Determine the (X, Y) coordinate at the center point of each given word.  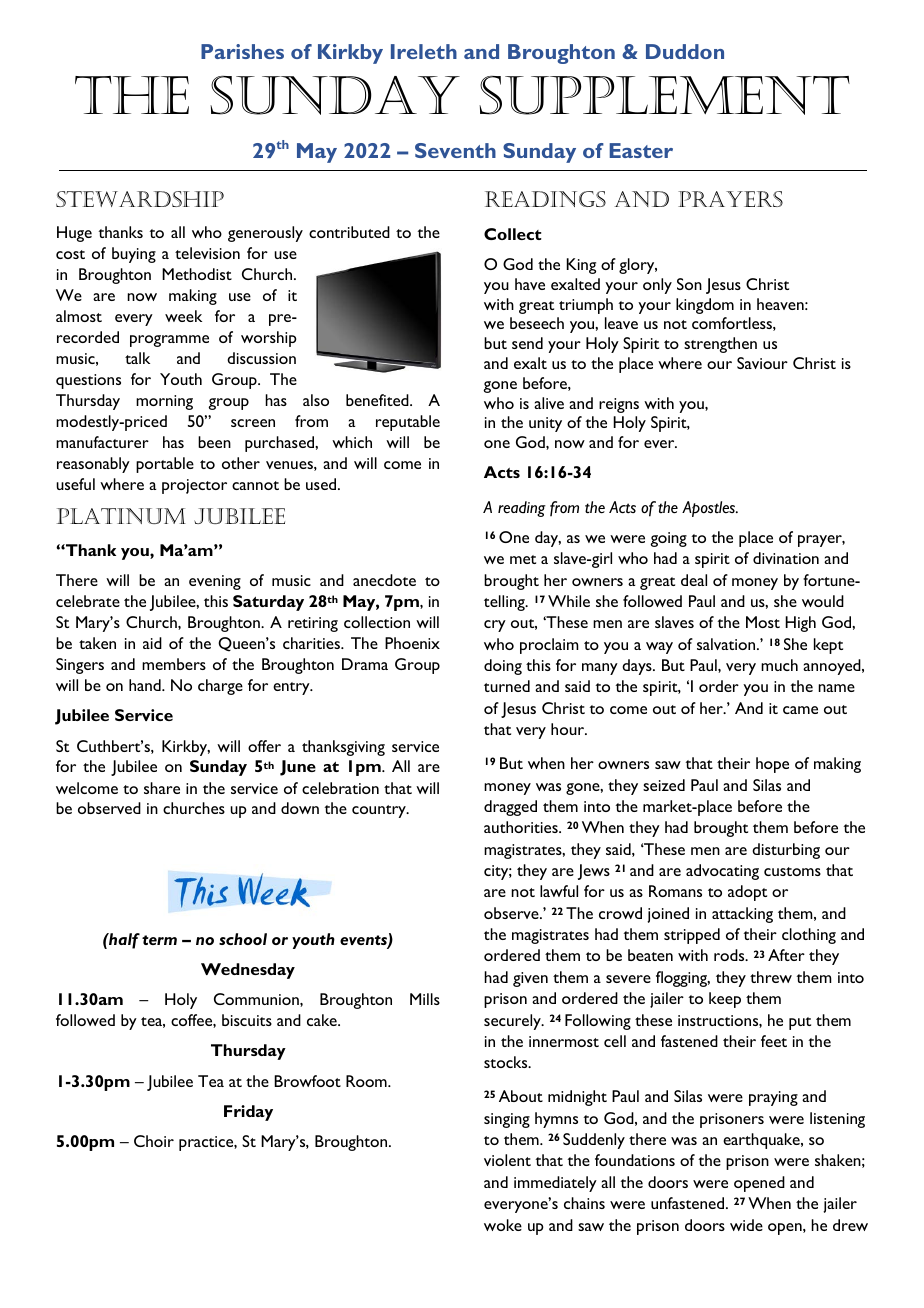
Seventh (455, 150)
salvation (727, 644)
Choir (154, 1141)
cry (495, 626)
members (174, 664)
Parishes (242, 51)
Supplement (664, 95)
